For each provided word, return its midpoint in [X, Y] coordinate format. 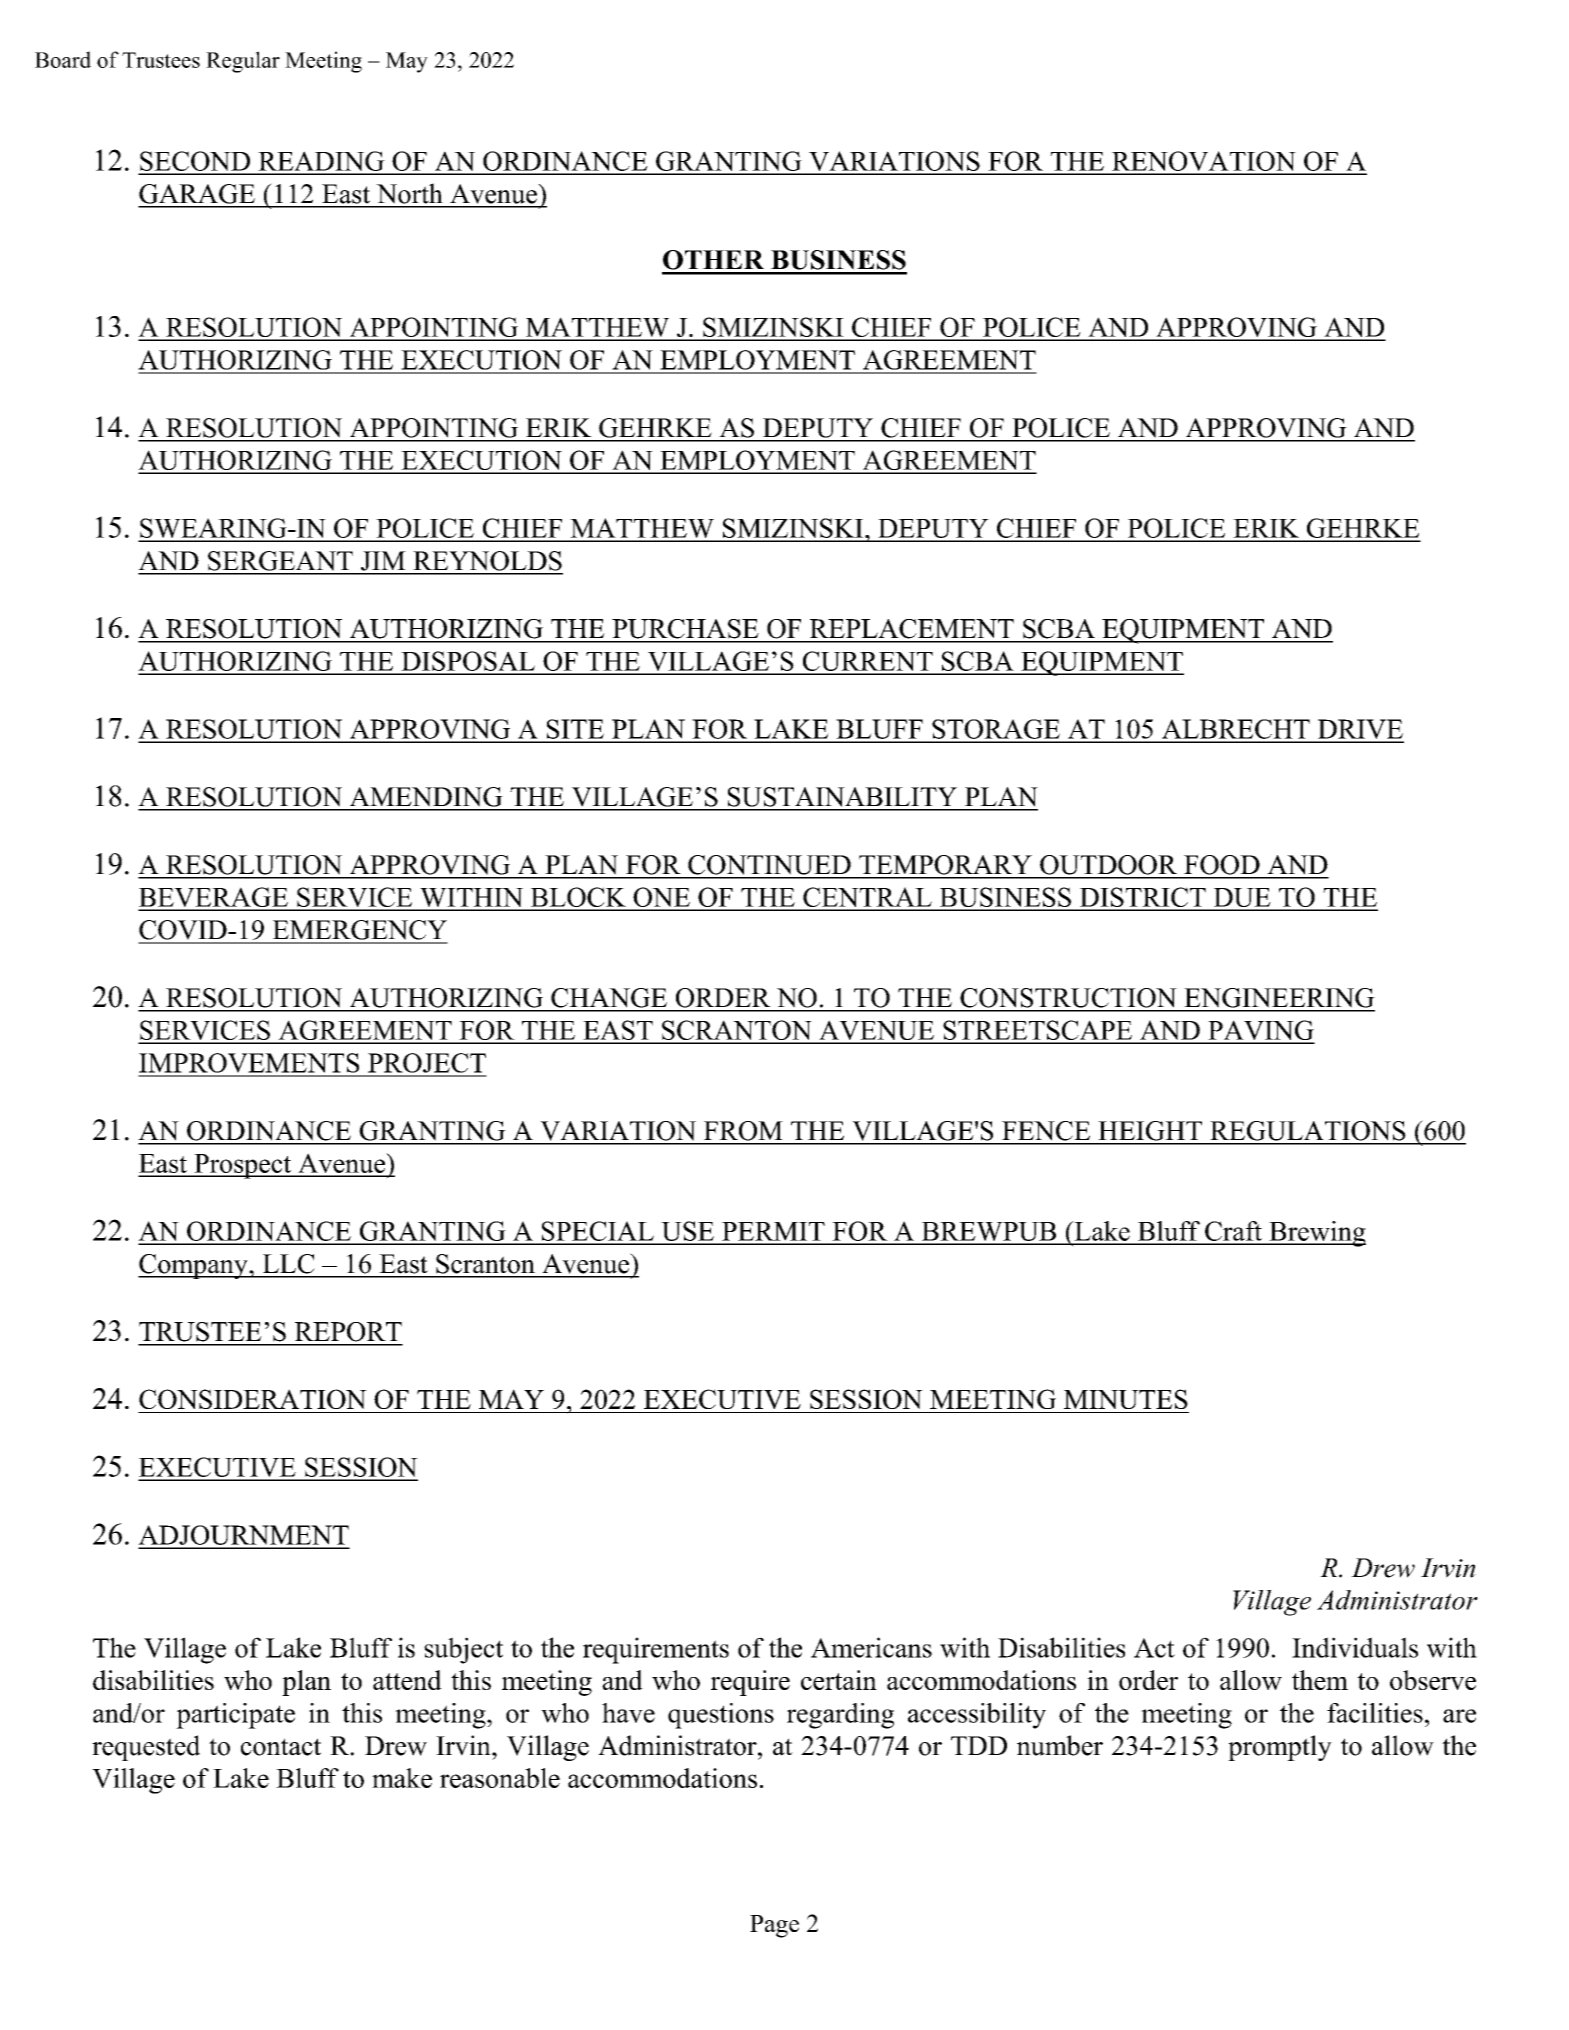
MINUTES [1126, 1399]
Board [63, 59]
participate [235, 1716]
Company [194, 1266]
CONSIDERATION [253, 1399]
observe [1433, 1680]
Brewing [1316, 1234]
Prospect [243, 1166]
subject [463, 1650]
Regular [243, 62]
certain [839, 1680]
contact [281, 1747]
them [1320, 1680]
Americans [871, 1647]
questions [721, 1716]
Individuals [1355, 1647]
